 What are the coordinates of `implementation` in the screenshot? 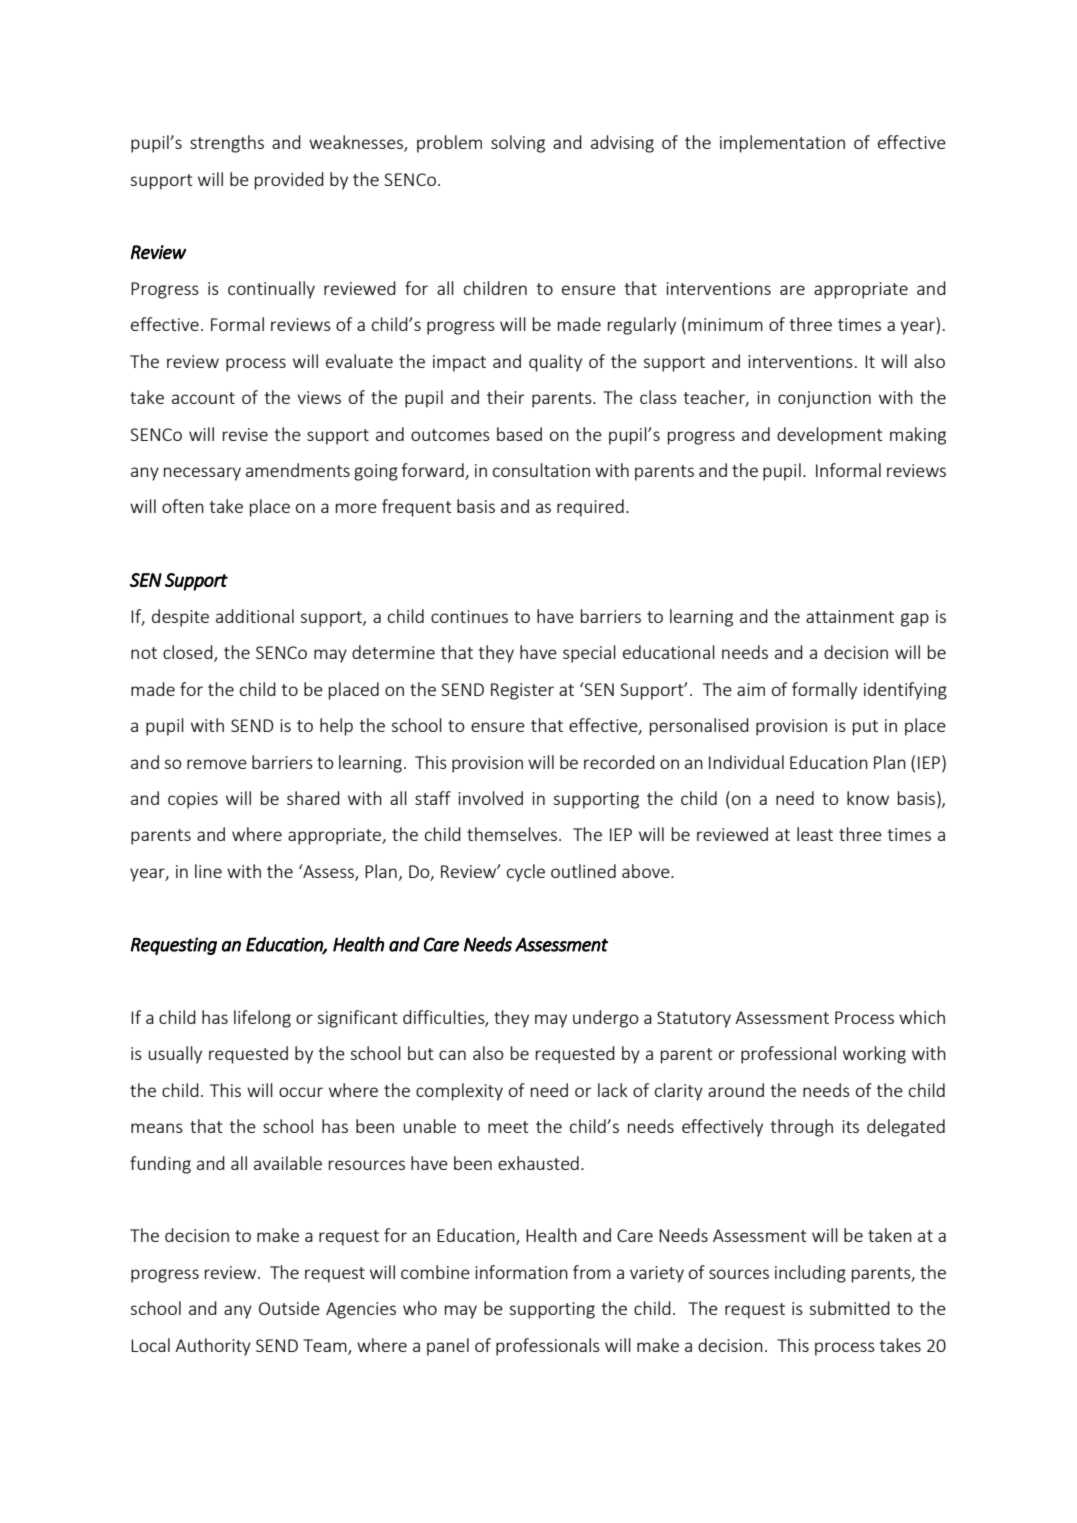 It's located at (782, 144).
